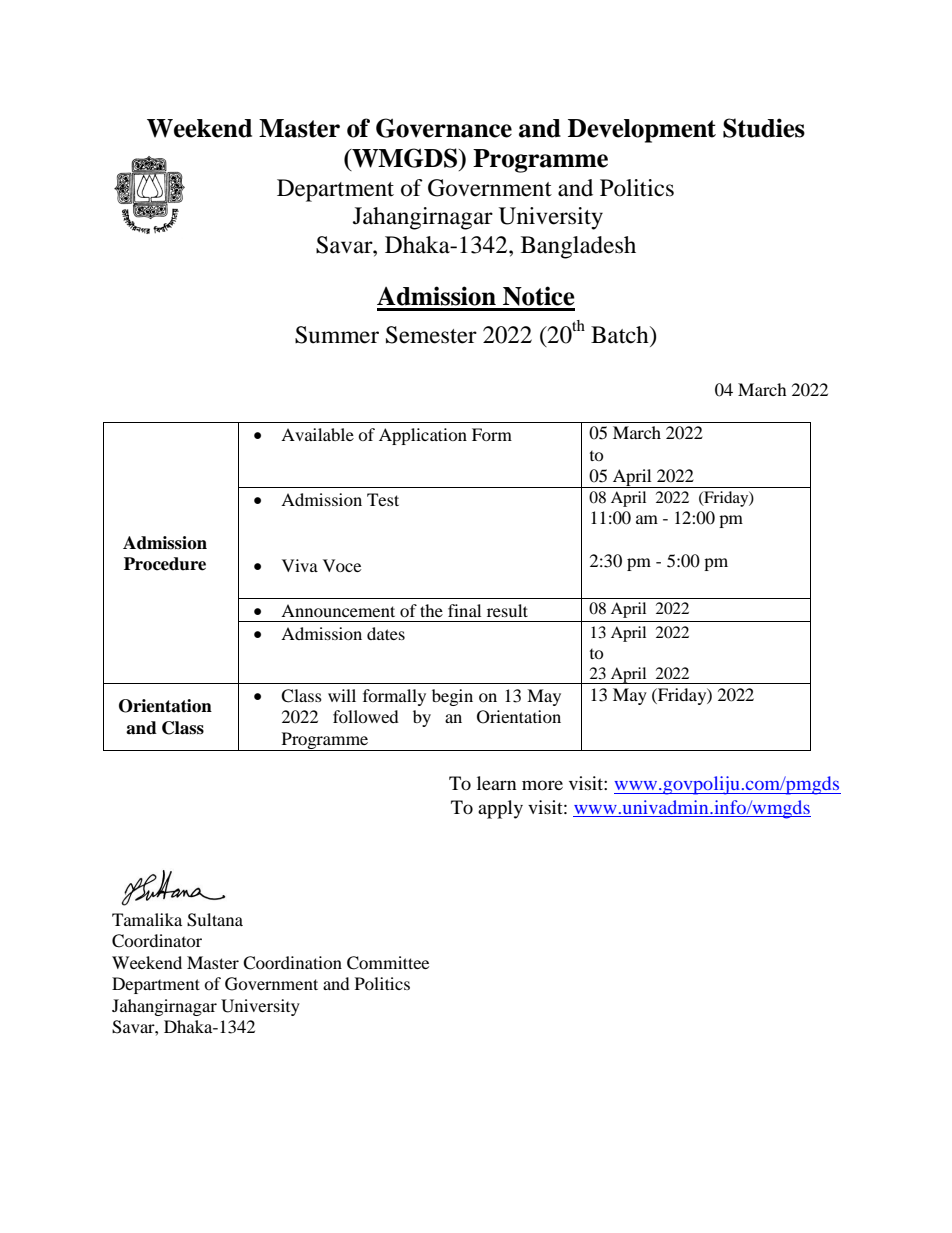 The width and height of the screenshot is (952, 1233). Describe the element at coordinates (431, 335) in the screenshot. I see `Semester` at that location.
